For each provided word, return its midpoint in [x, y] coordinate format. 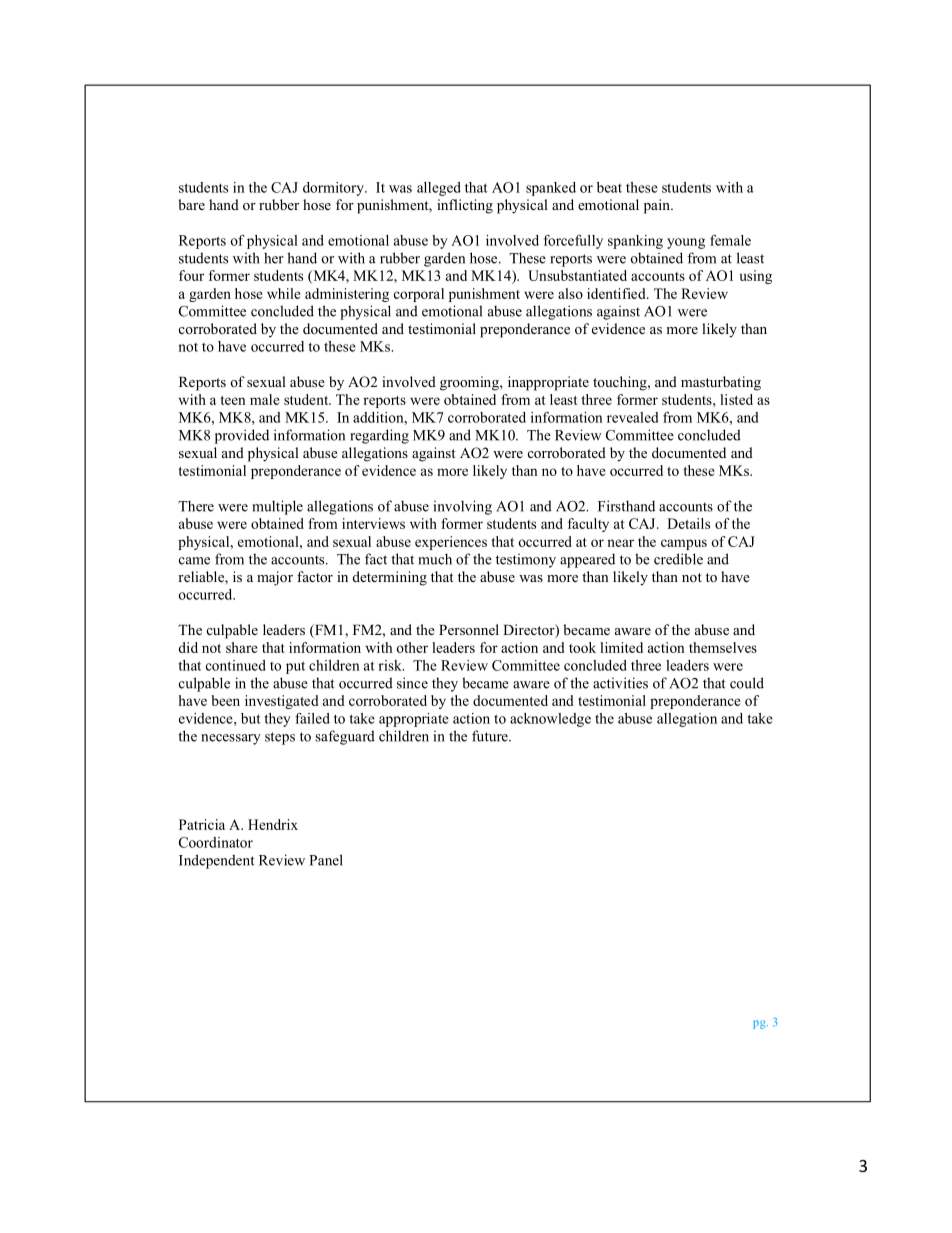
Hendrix [273, 824]
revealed [633, 417]
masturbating [721, 383]
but [251, 718]
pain [658, 206]
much [435, 559]
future [491, 736]
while [284, 293]
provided [242, 436]
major [275, 578]
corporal [419, 295]
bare [191, 204]
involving [463, 507]
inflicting [465, 206]
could [747, 683]
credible [678, 559]
